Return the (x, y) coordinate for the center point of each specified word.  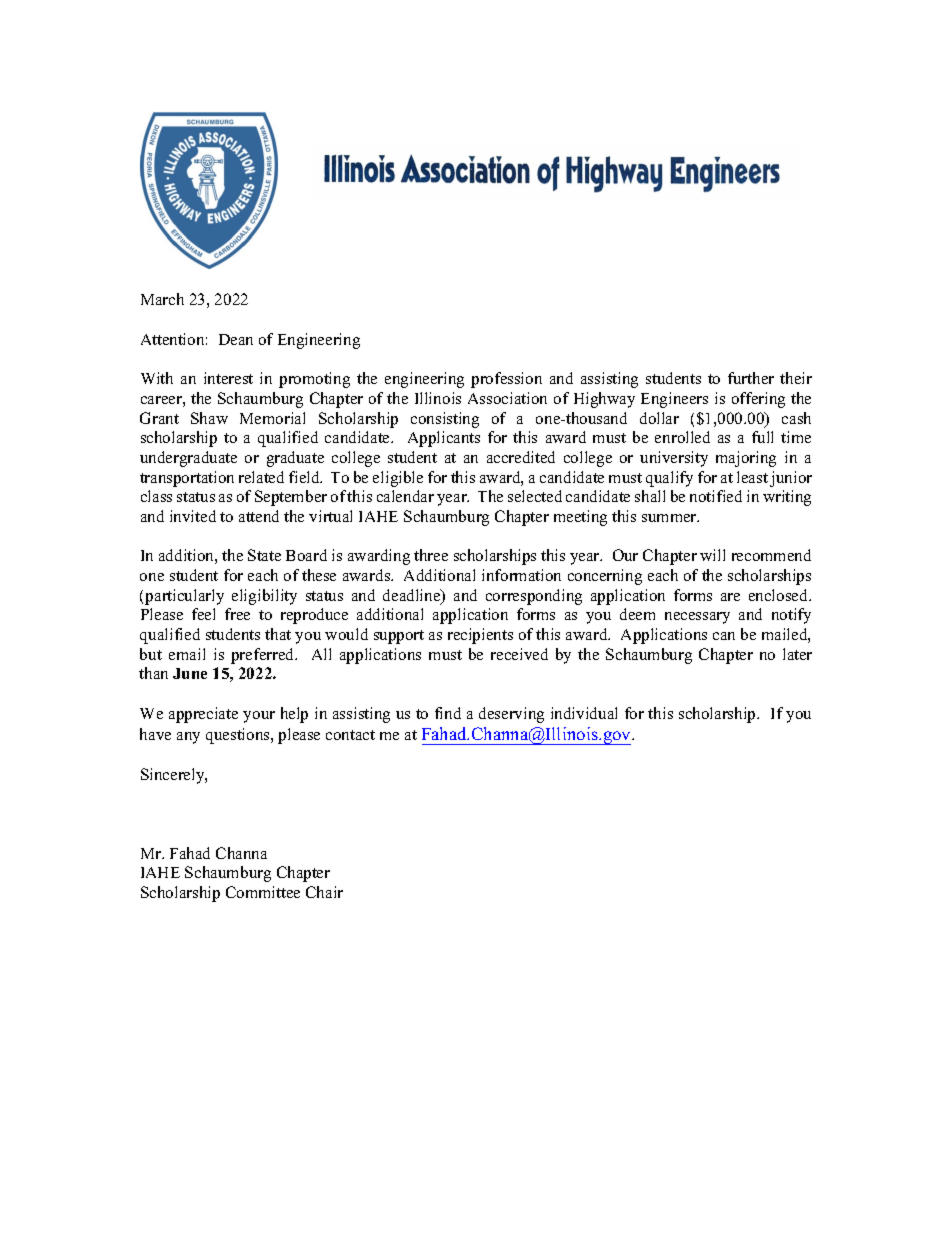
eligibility (264, 597)
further (751, 378)
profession (506, 380)
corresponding (534, 597)
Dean (236, 339)
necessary (697, 618)
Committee (263, 892)
